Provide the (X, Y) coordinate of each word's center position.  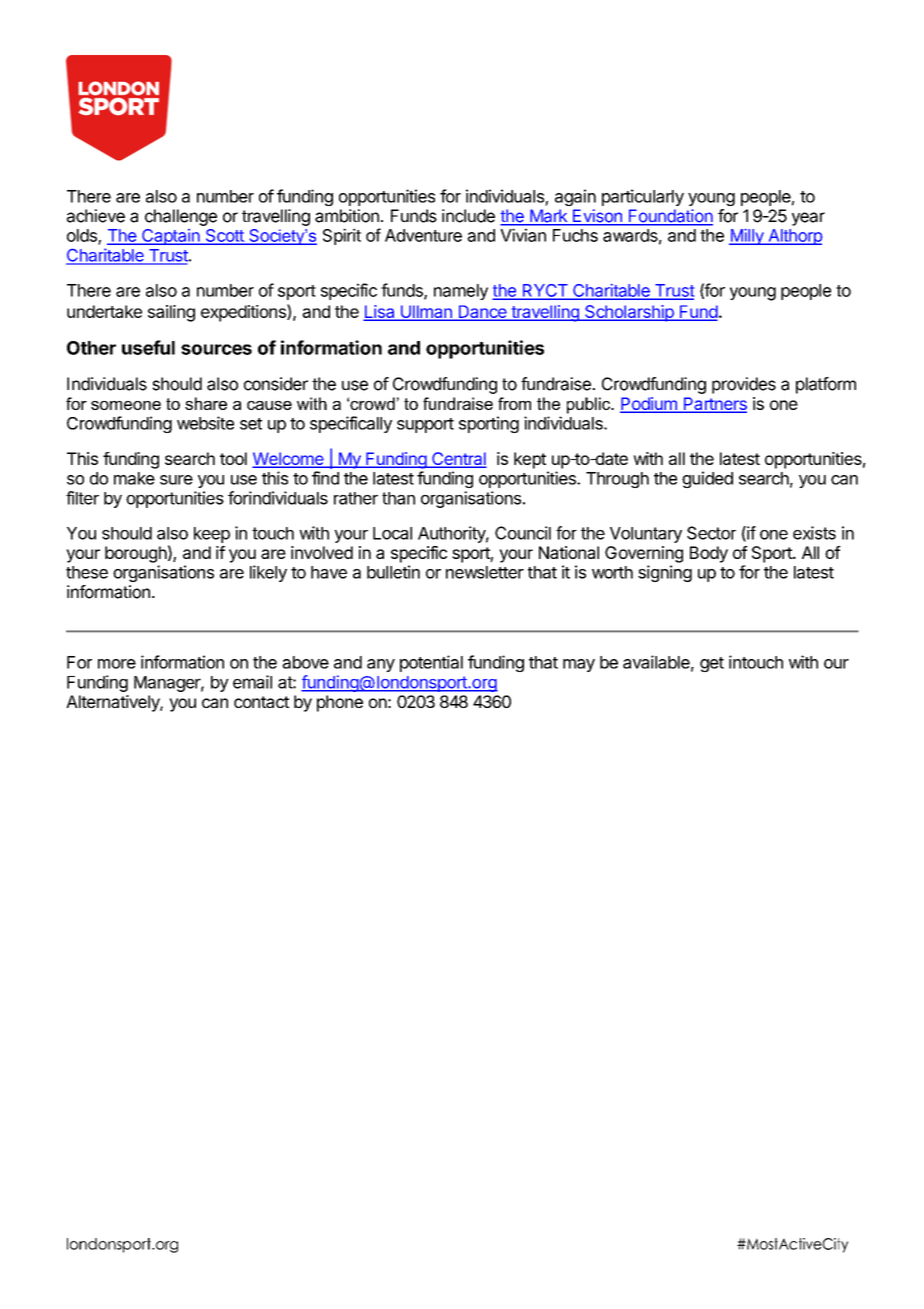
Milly (747, 237)
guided (707, 479)
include (468, 216)
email (252, 682)
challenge (181, 217)
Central (458, 460)
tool (233, 458)
